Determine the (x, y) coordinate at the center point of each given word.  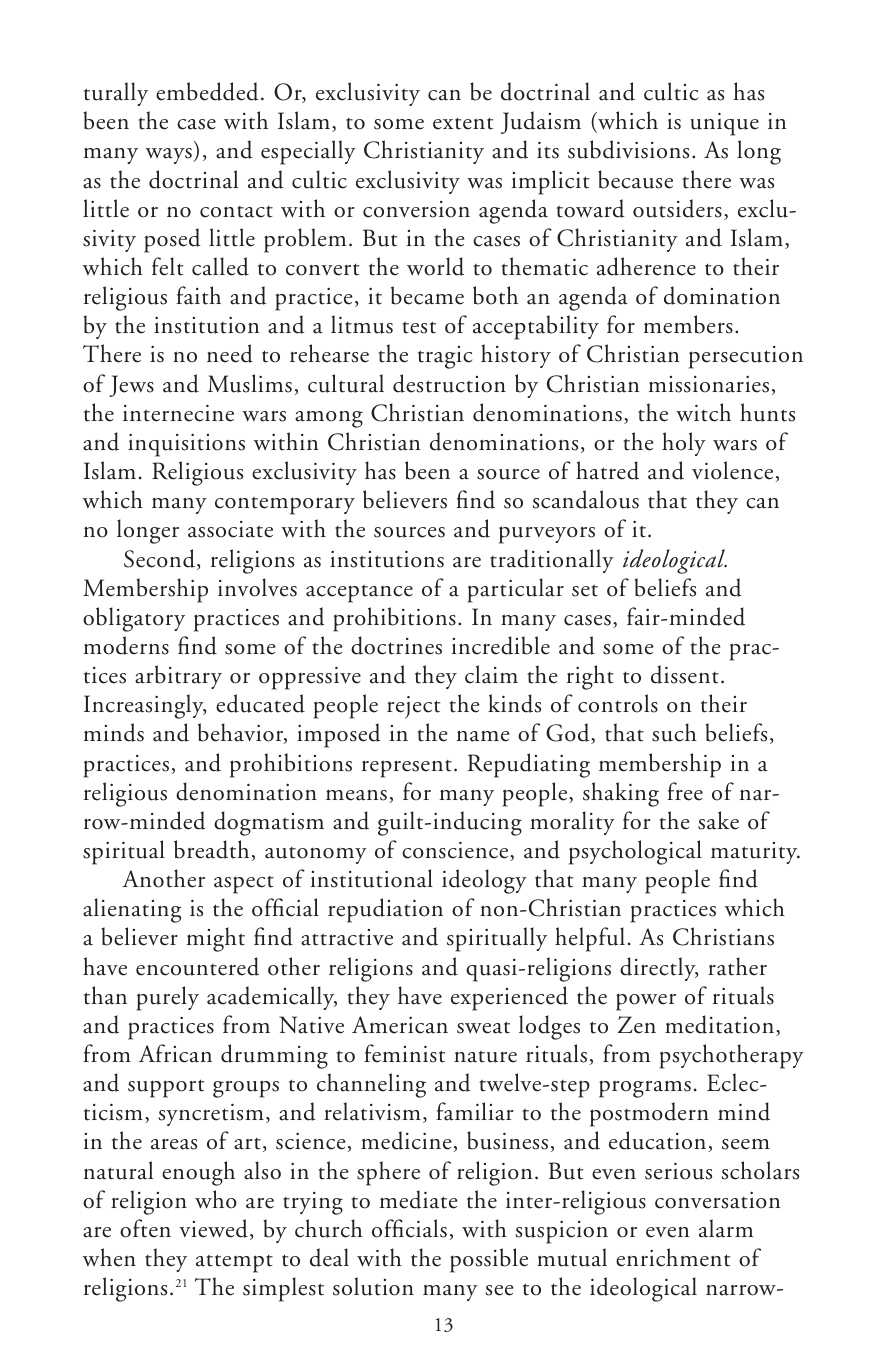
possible (489, 1260)
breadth (213, 850)
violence (734, 471)
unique (724, 124)
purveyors (547, 535)
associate (230, 529)
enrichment (673, 1257)
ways (170, 156)
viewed (213, 1228)
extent (463, 123)
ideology (484, 881)
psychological (635, 852)
